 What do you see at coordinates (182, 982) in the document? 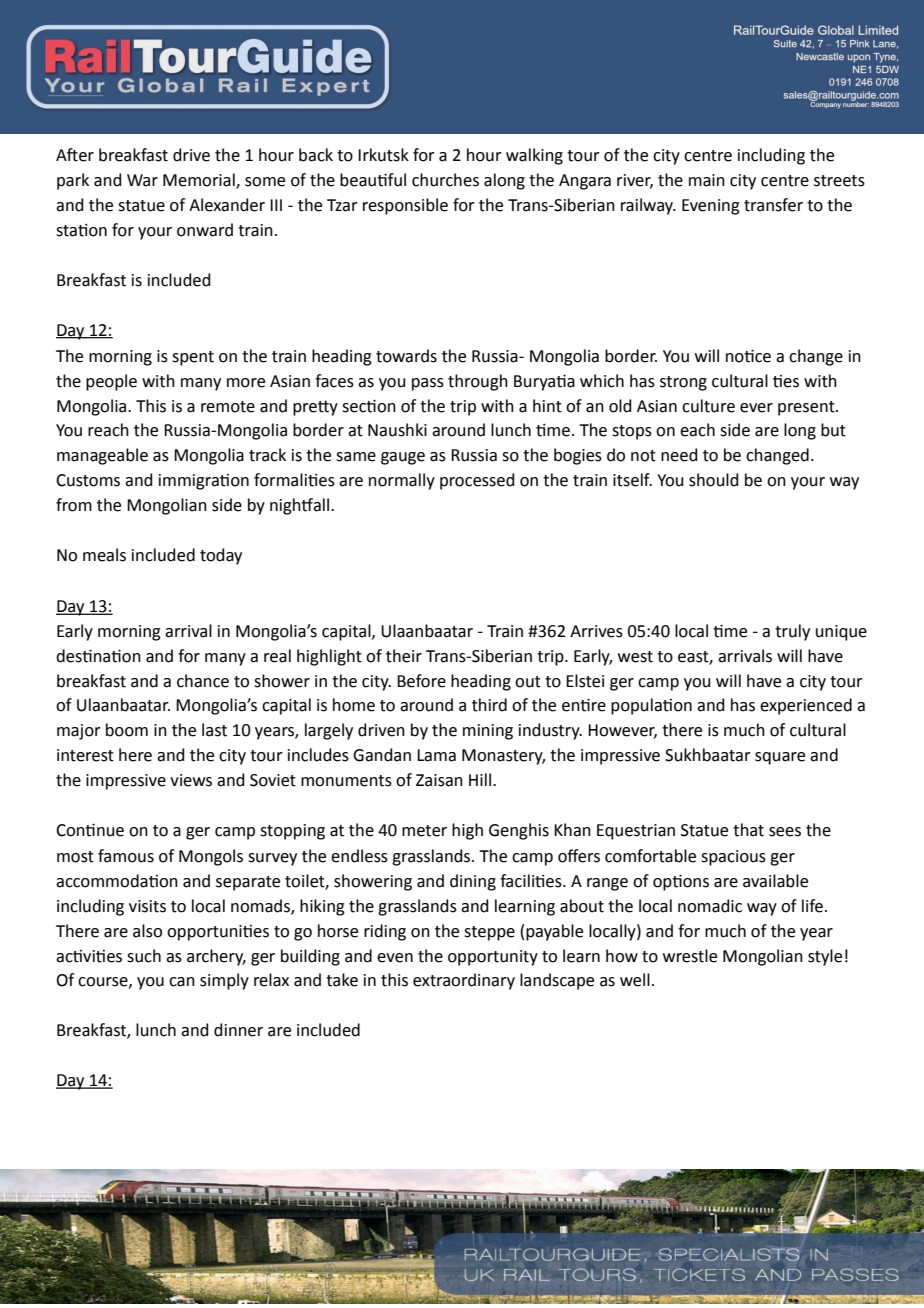
I see `can` at bounding box center [182, 982].
